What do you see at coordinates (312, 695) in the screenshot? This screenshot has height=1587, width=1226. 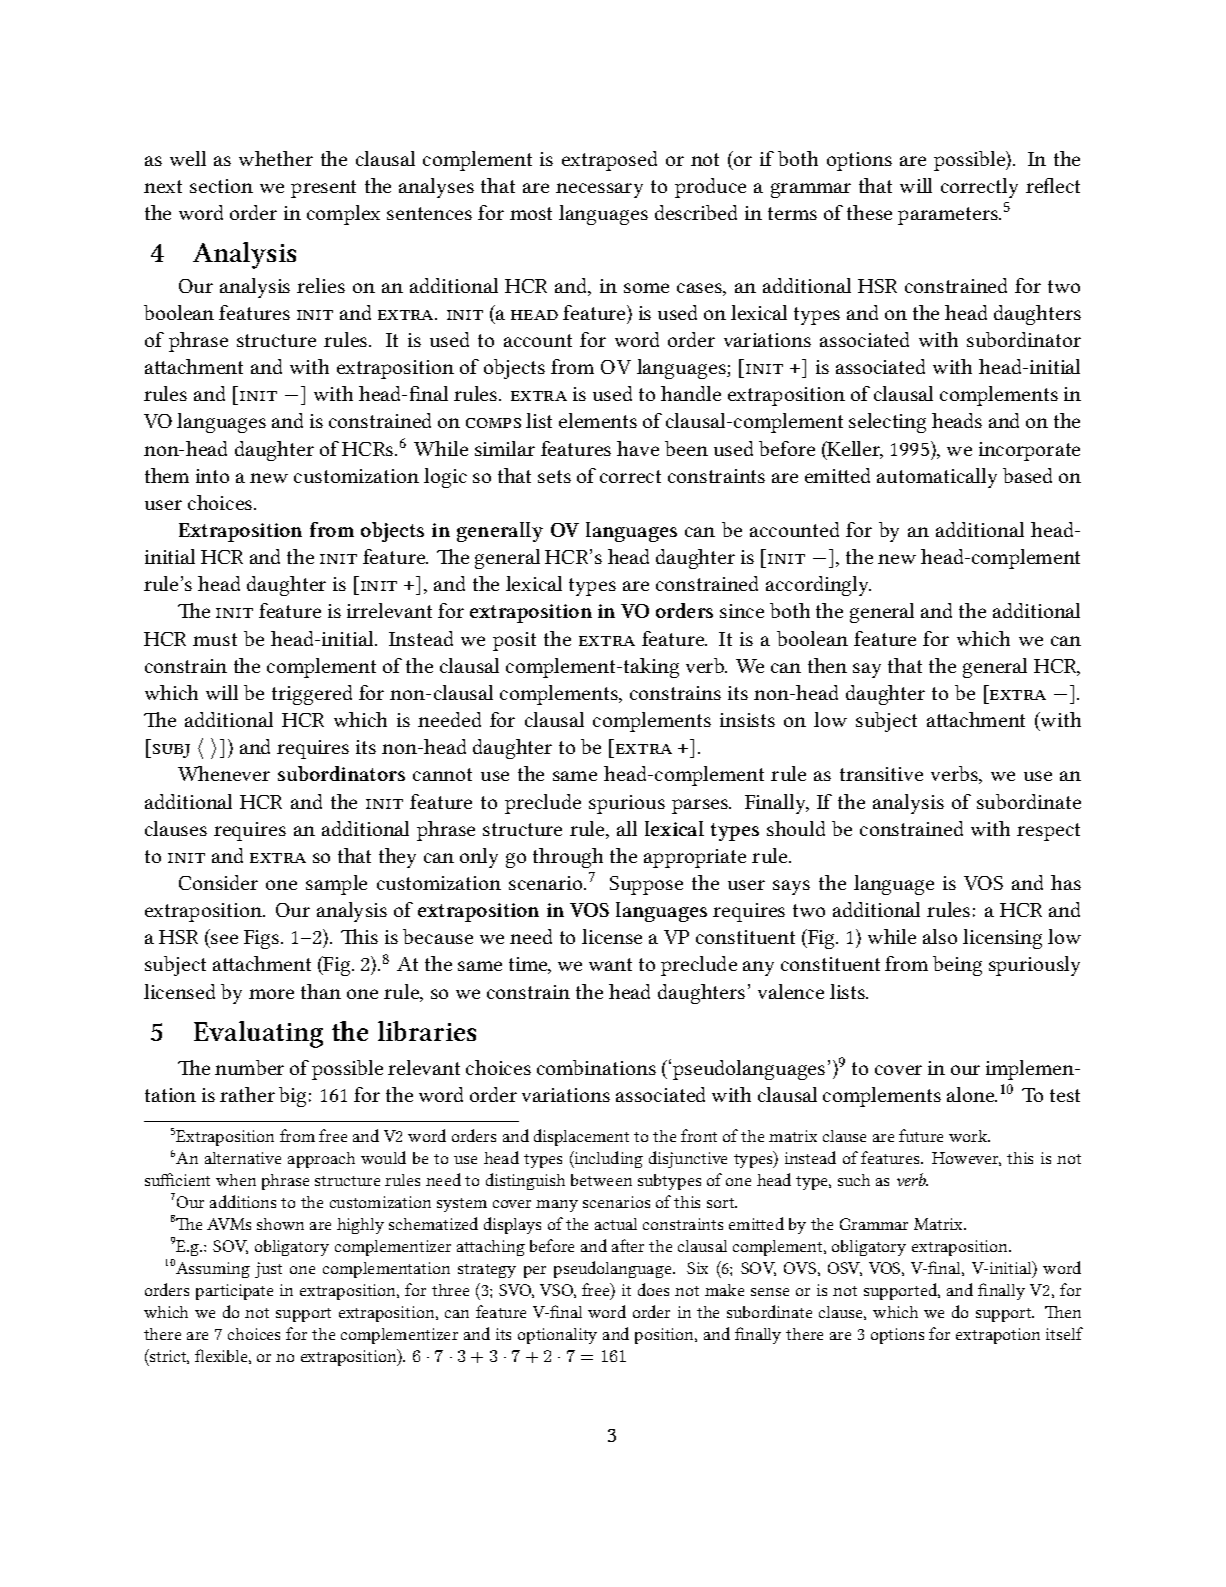 I see `triggered` at bounding box center [312, 695].
